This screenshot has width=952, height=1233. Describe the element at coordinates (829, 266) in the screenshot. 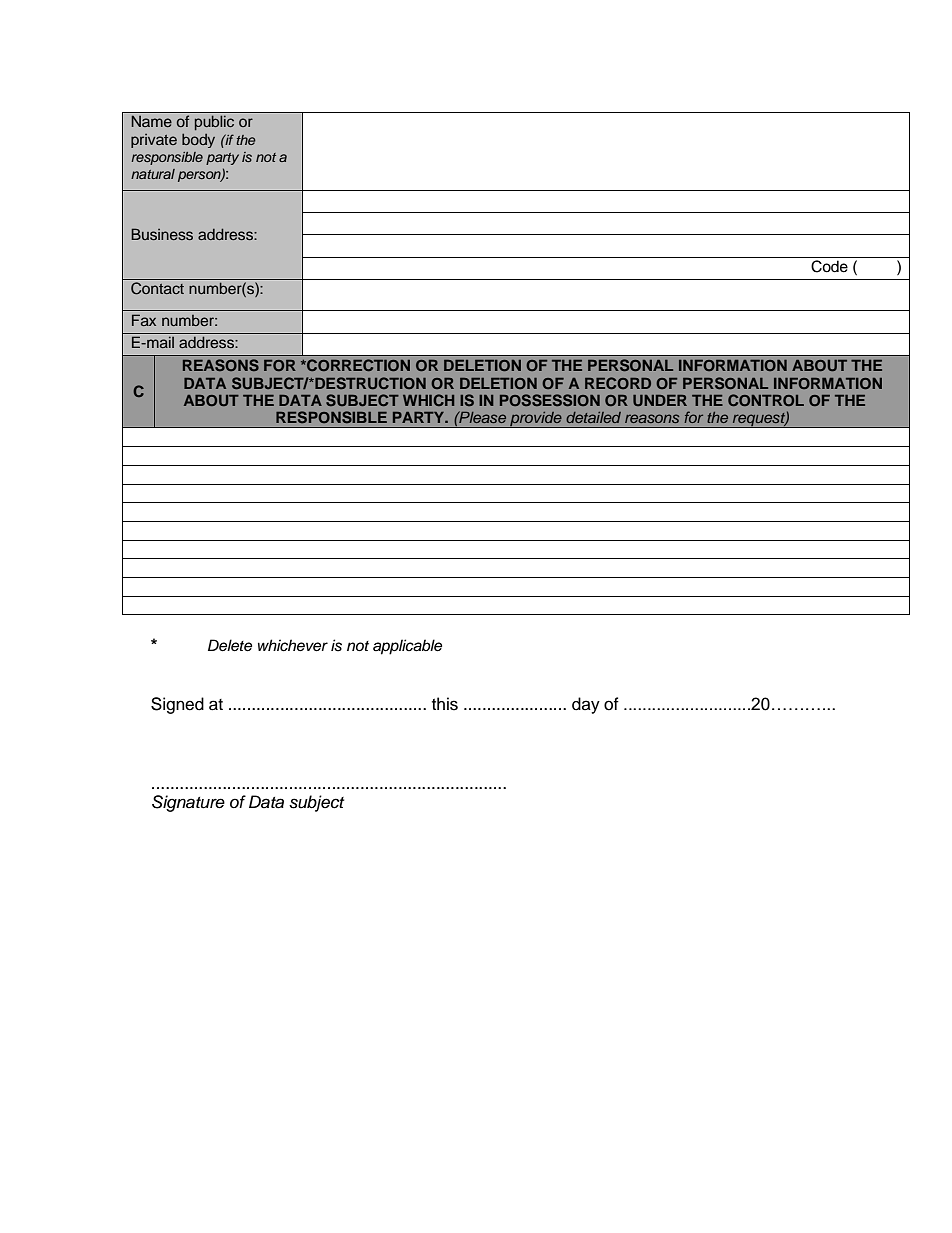

I see `Code` at that location.
